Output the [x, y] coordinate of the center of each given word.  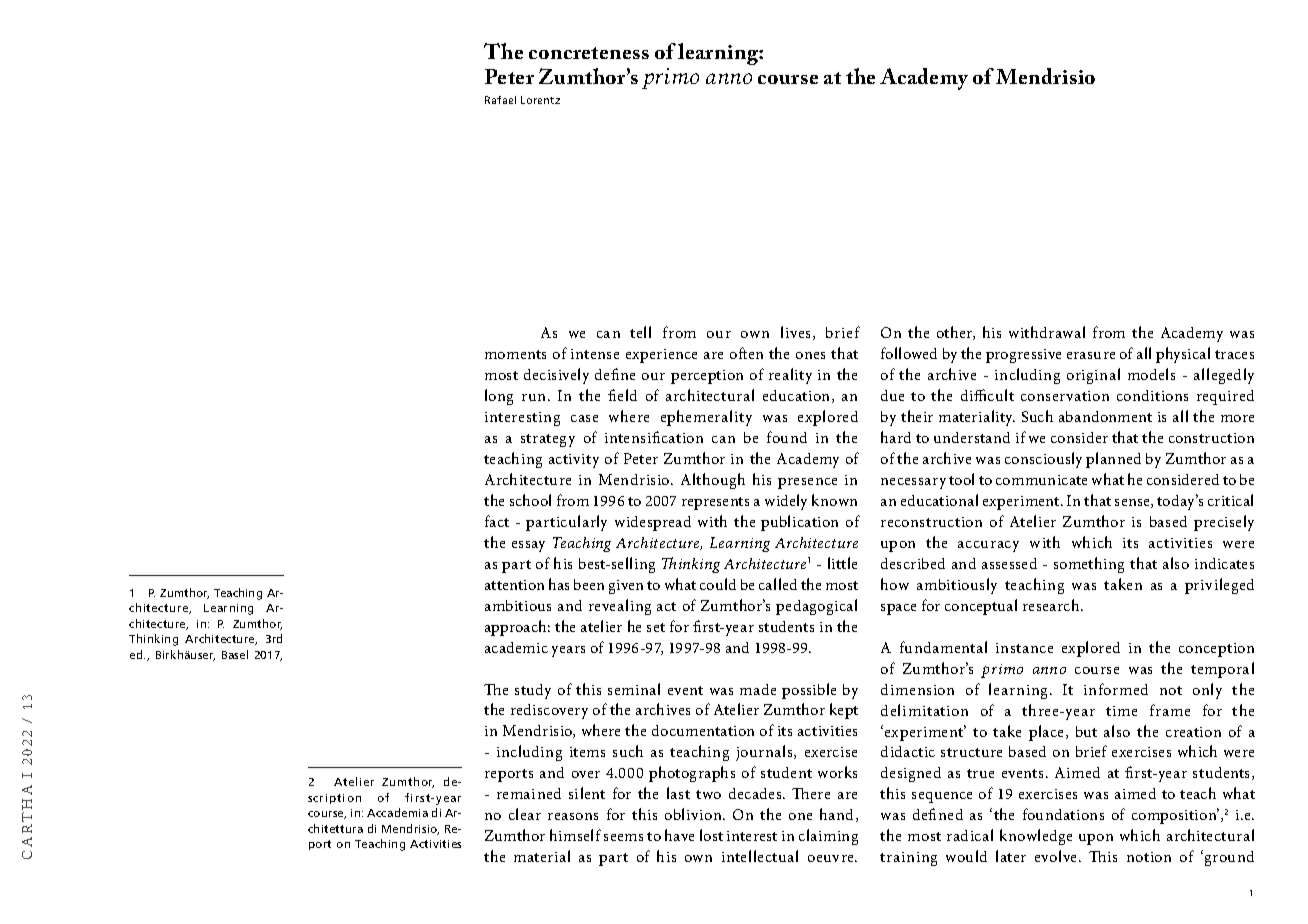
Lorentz [540, 100]
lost [711, 835]
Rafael [500, 100]
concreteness [589, 53]
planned [1113, 460]
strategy [548, 440]
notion [1149, 857]
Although [713, 481]
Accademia [397, 812]
